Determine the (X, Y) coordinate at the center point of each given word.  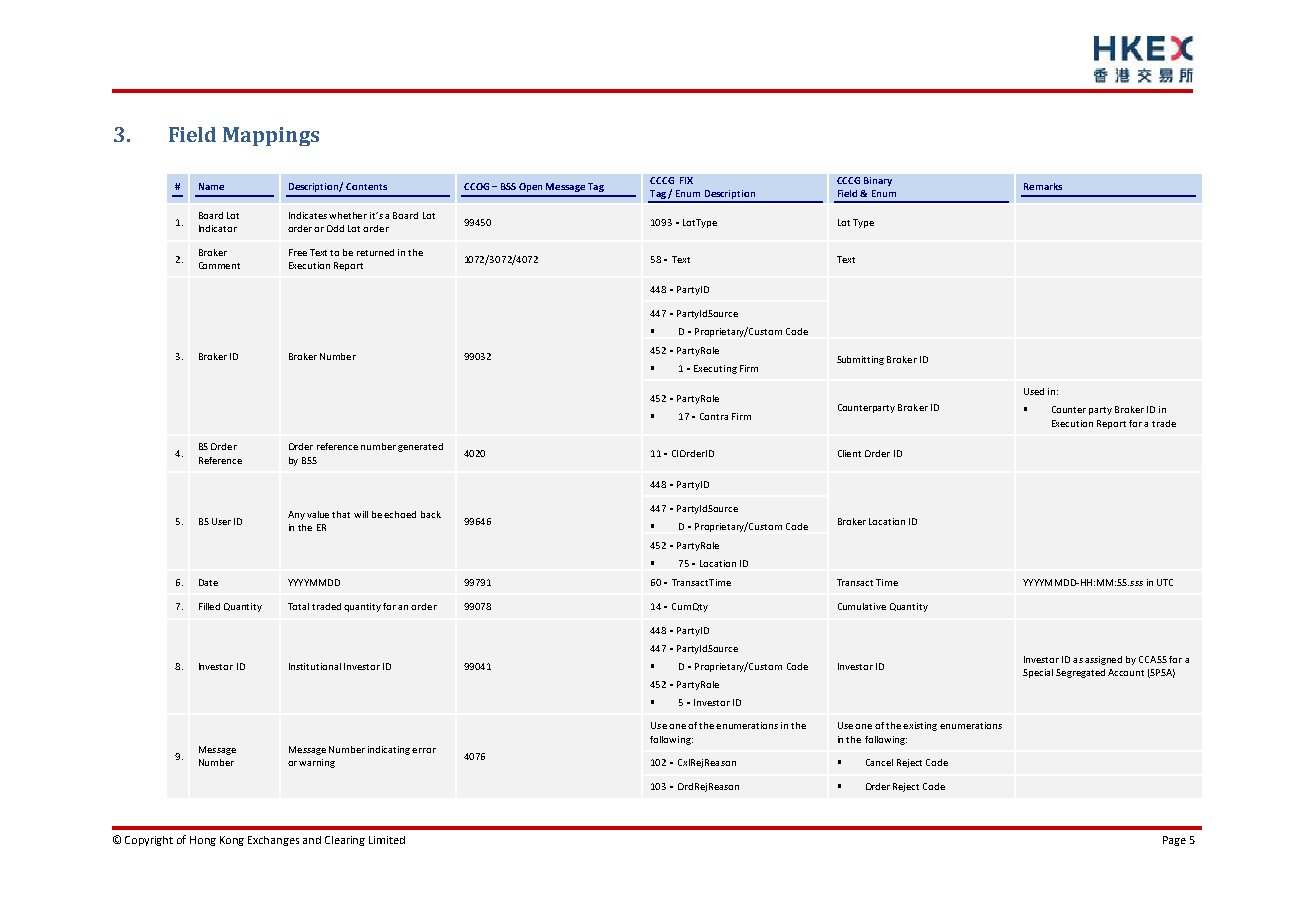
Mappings (271, 136)
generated (420, 447)
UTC (1165, 582)
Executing (715, 369)
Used (1034, 391)
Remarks (1043, 186)
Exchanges (273, 841)
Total (298, 606)
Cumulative (862, 606)
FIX (686, 180)
